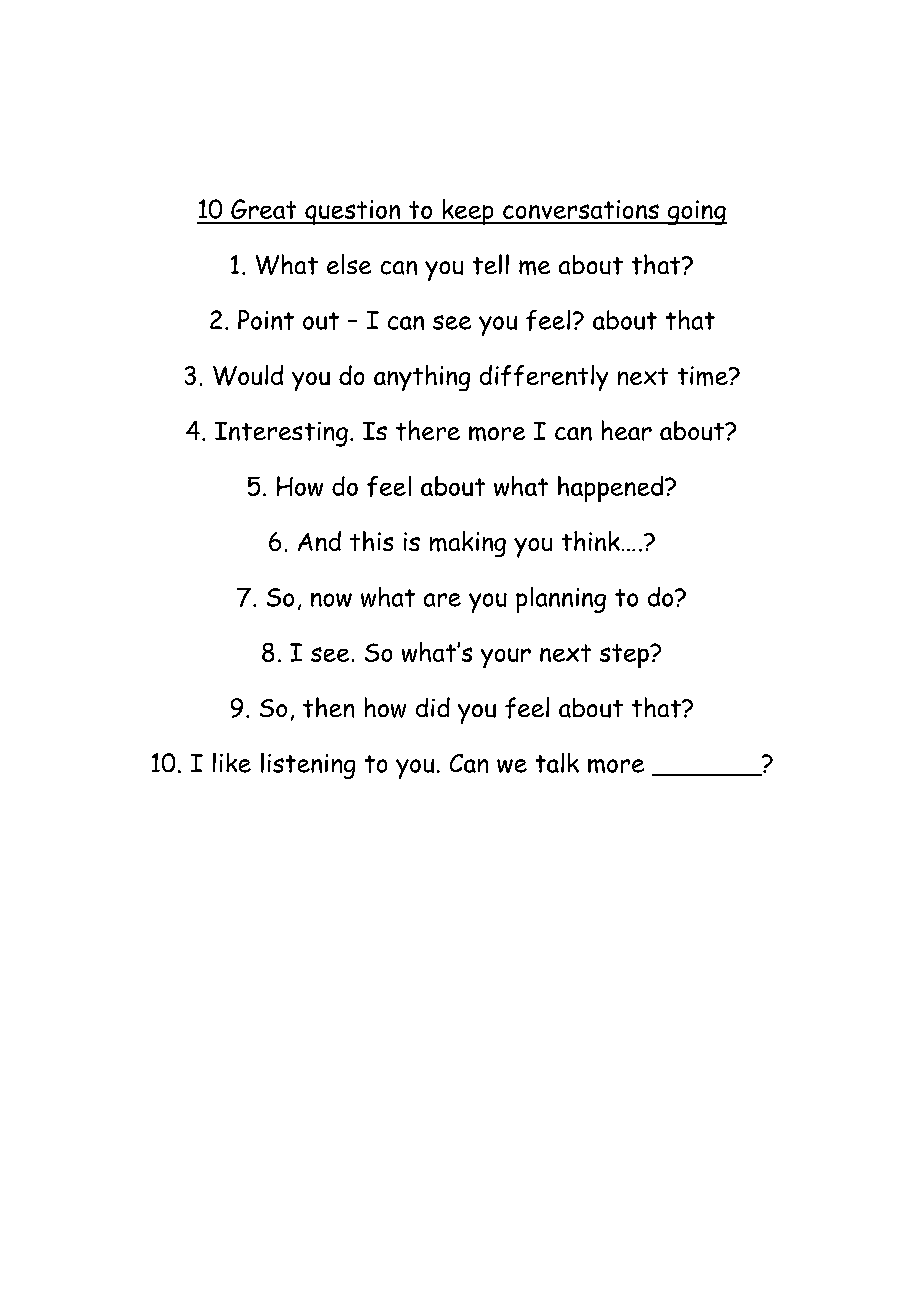 The height and width of the screenshot is (1308, 924). I want to click on keep, so click(468, 212).
